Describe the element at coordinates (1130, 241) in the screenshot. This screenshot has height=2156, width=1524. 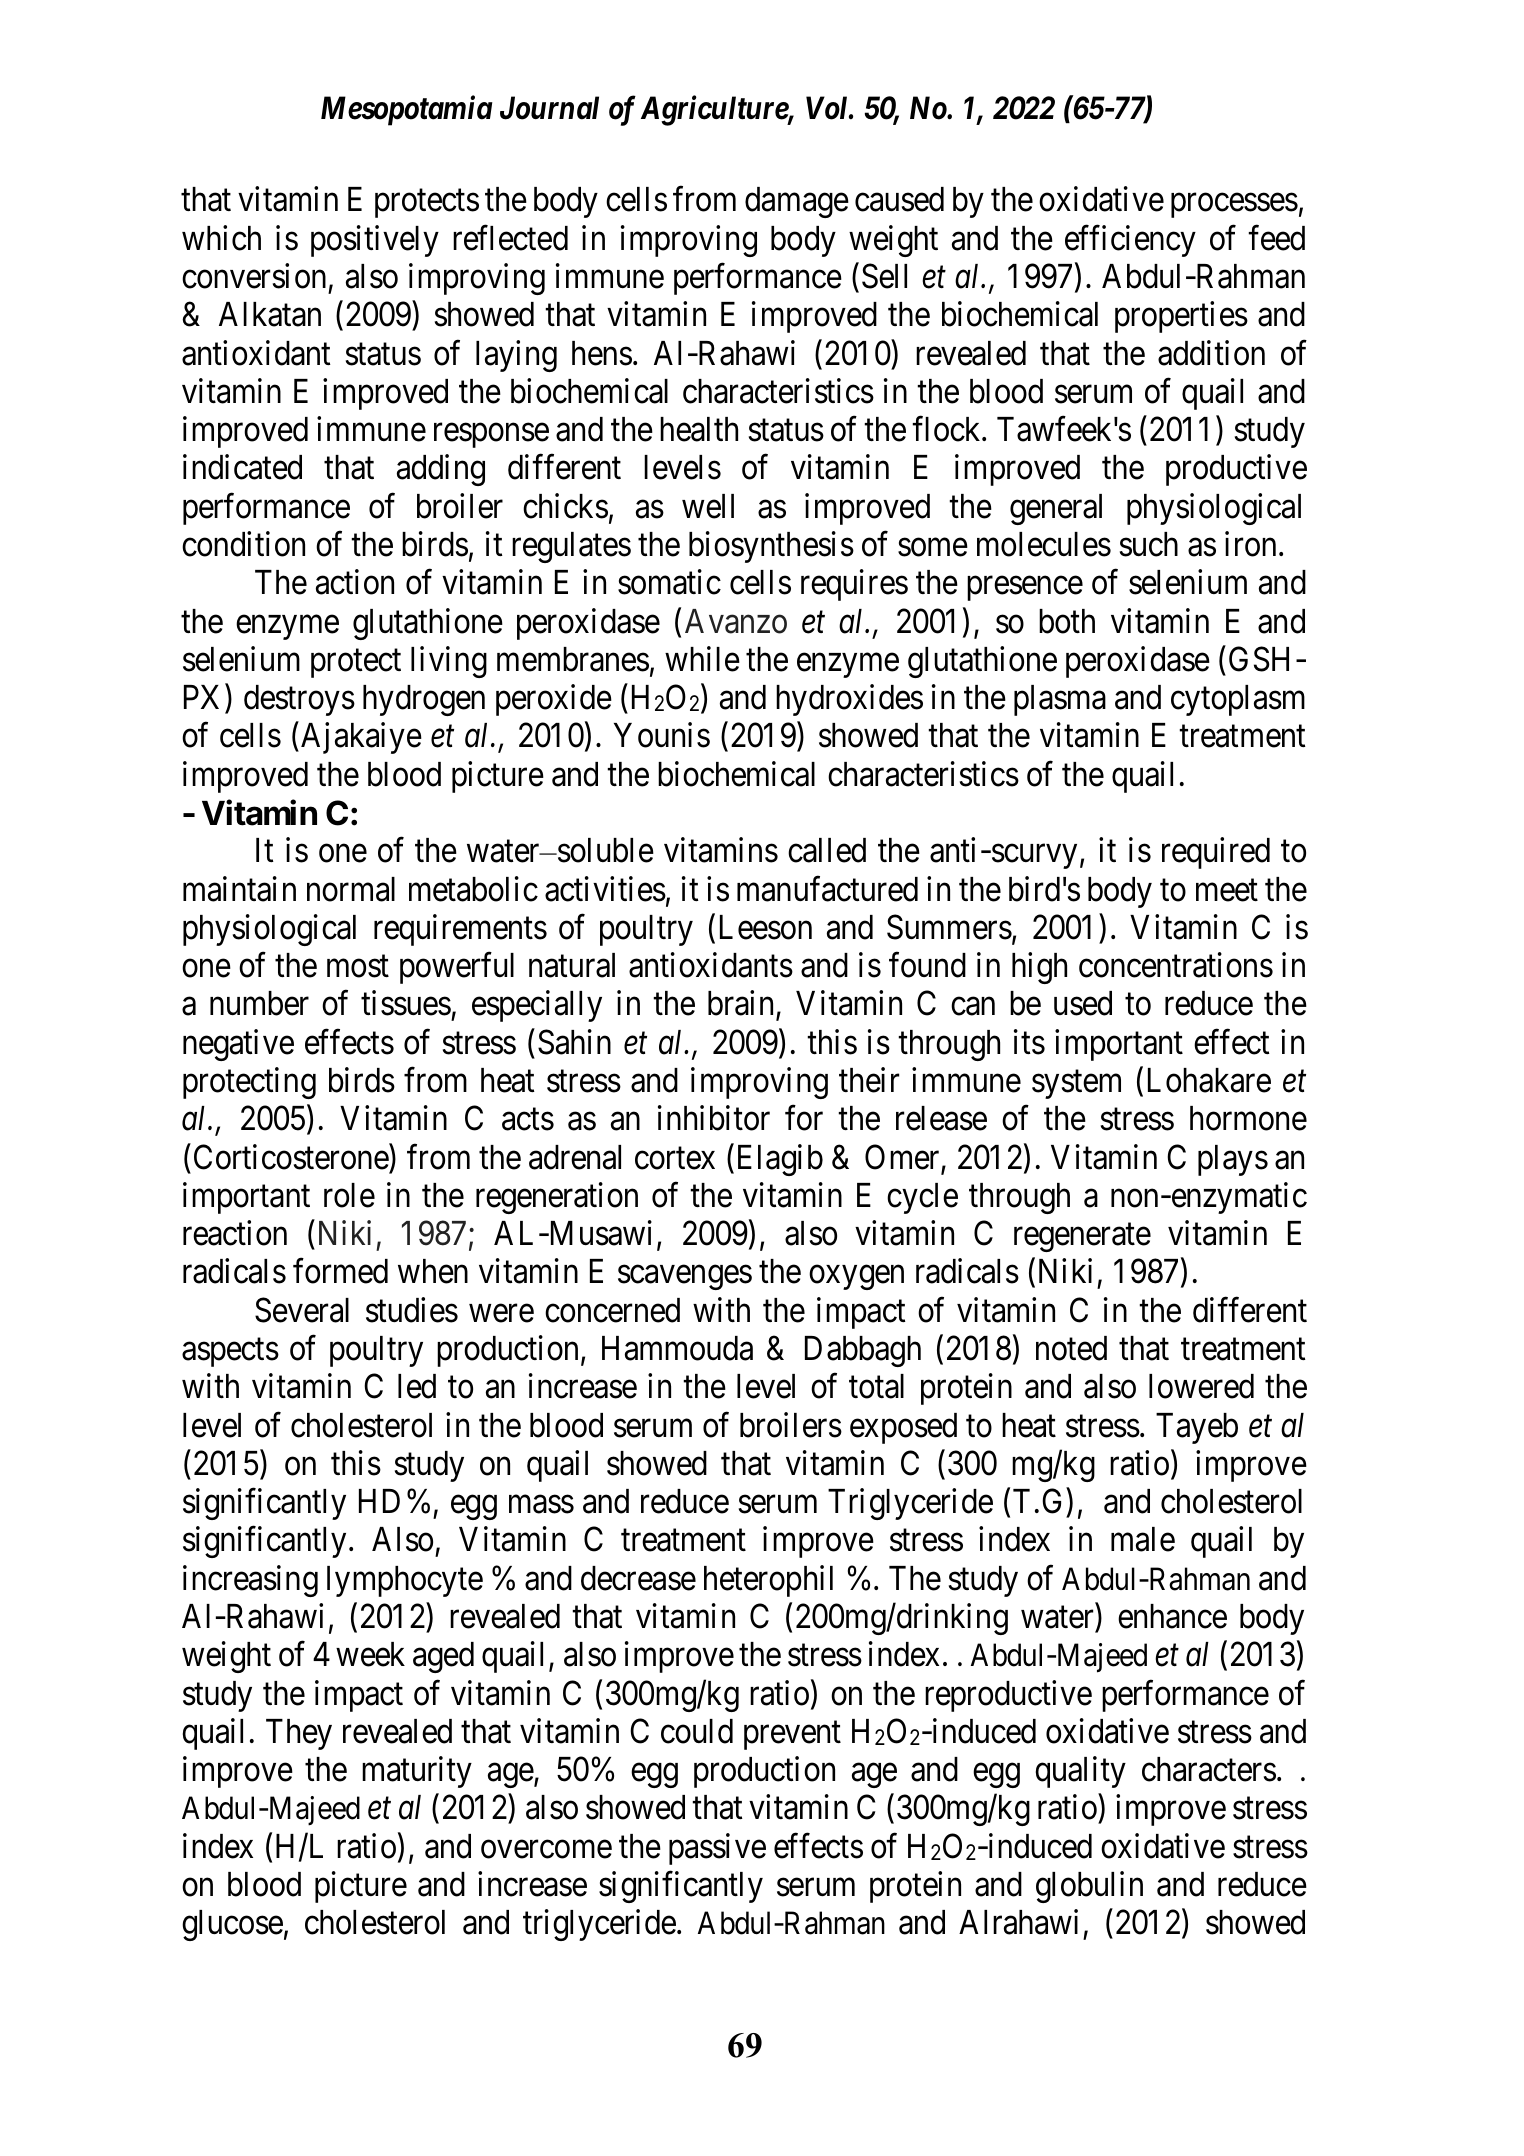
I see `efficiency` at that location.
